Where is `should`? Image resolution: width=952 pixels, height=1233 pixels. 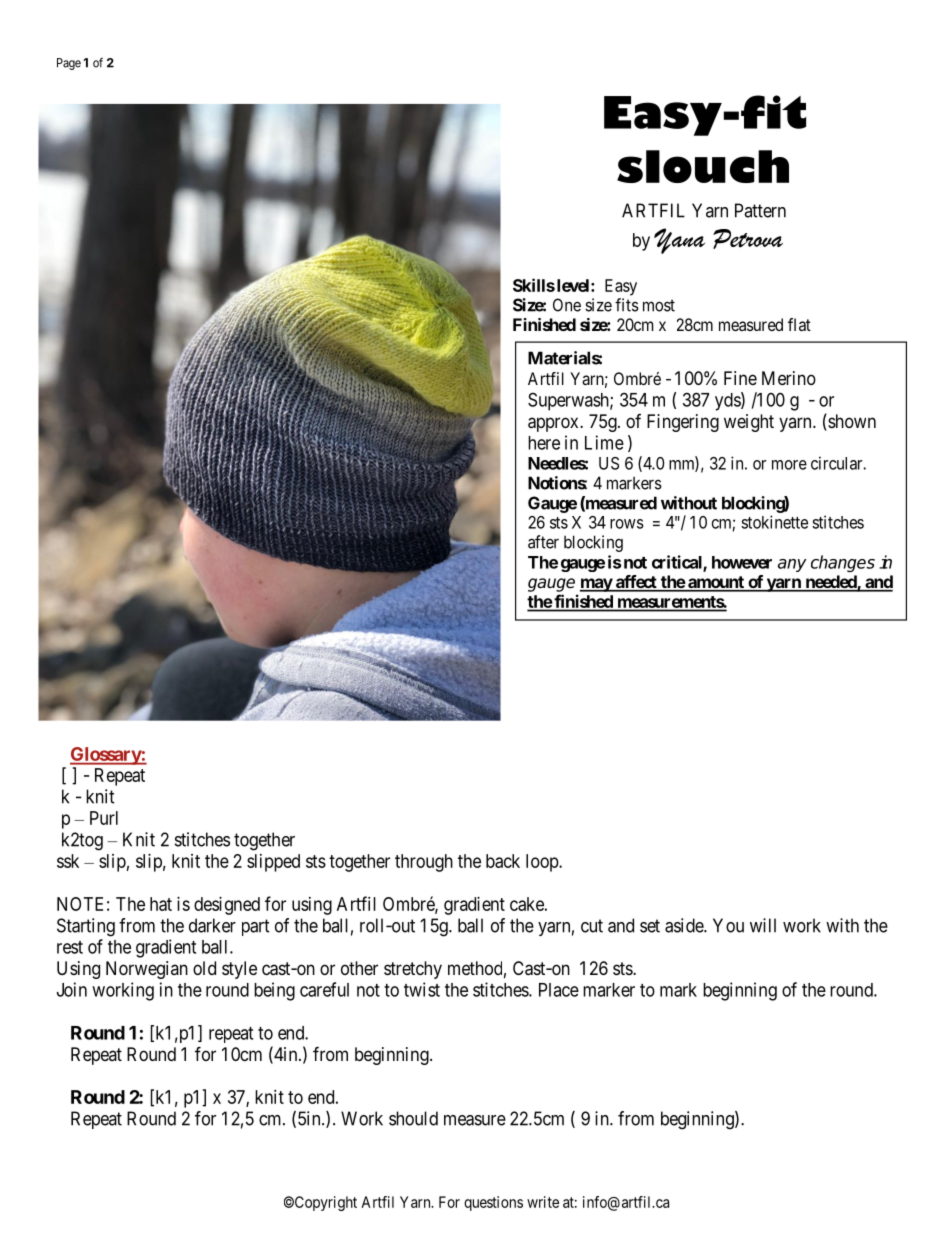
should is located at coordinates (413, 1118).
